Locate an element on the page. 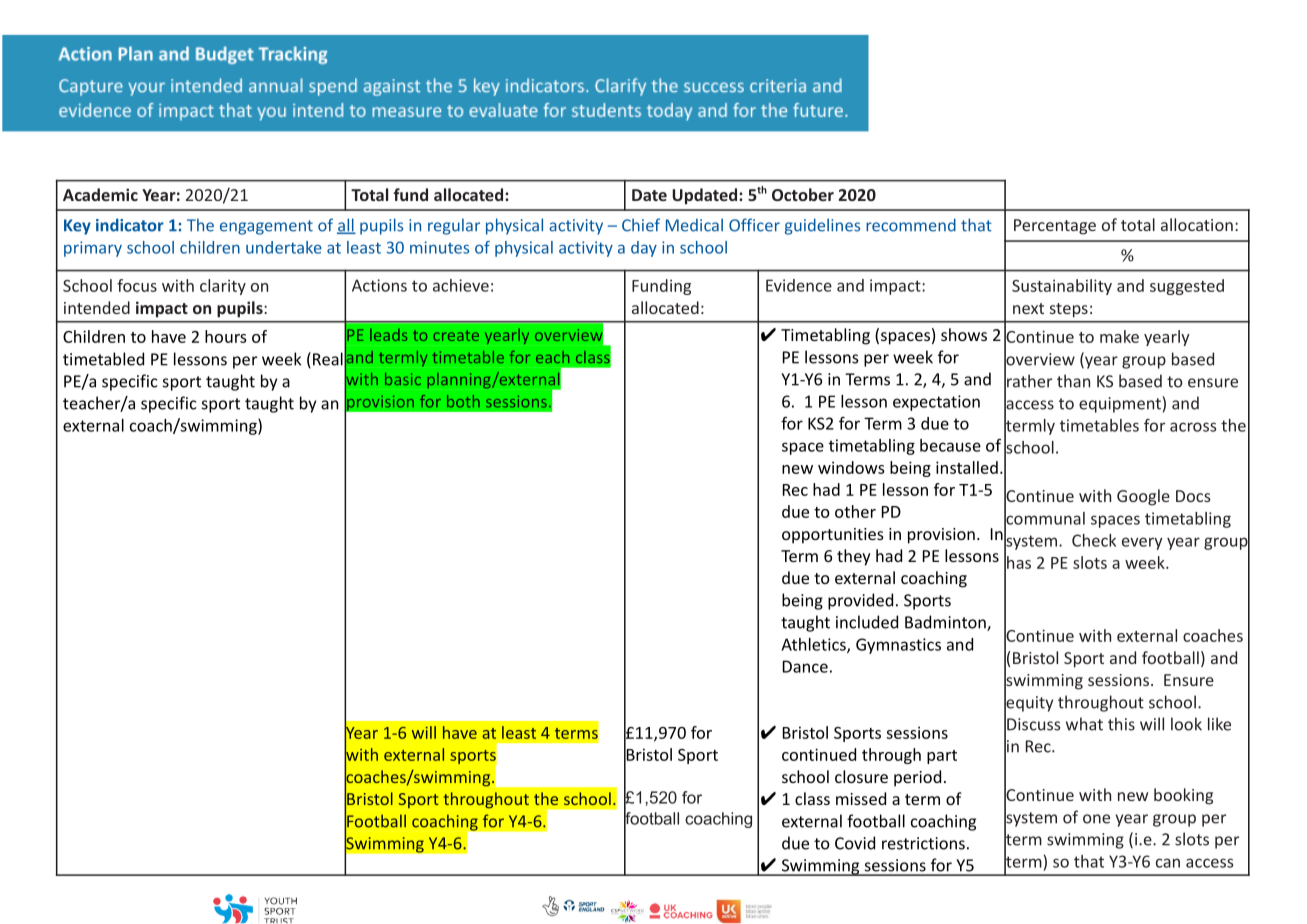 The height and width of the document is (924, 1307). both is located at coordinates (463, 401).
